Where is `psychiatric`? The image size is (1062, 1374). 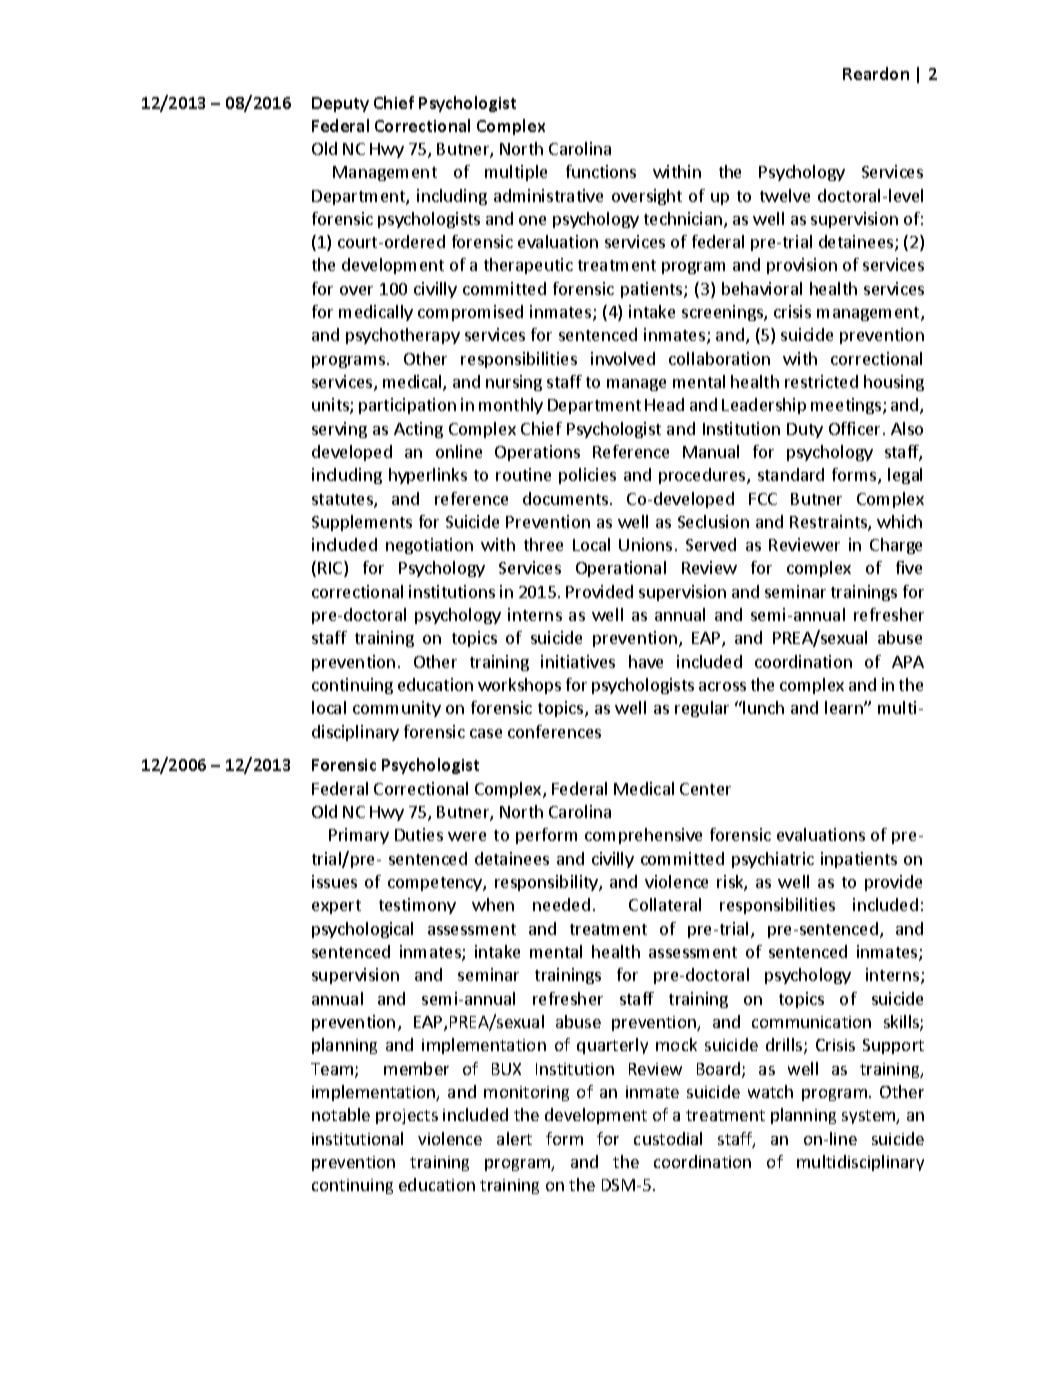 psychiatric is located at coordinates (773, 860).
